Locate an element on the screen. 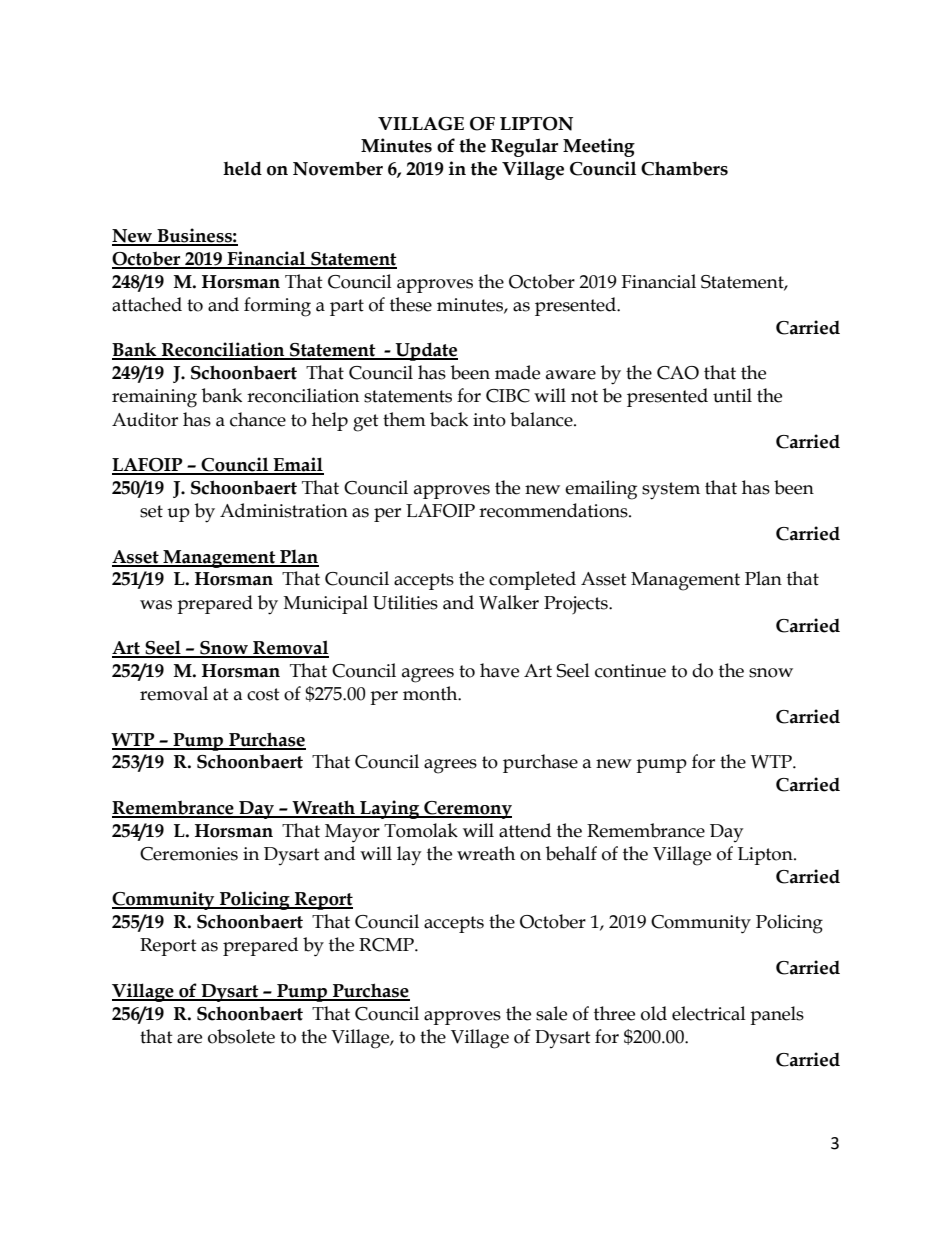 Image resolution: width=952 pixels, height=1233 pixels. obsolete is located at coordinates (241, 1036).
